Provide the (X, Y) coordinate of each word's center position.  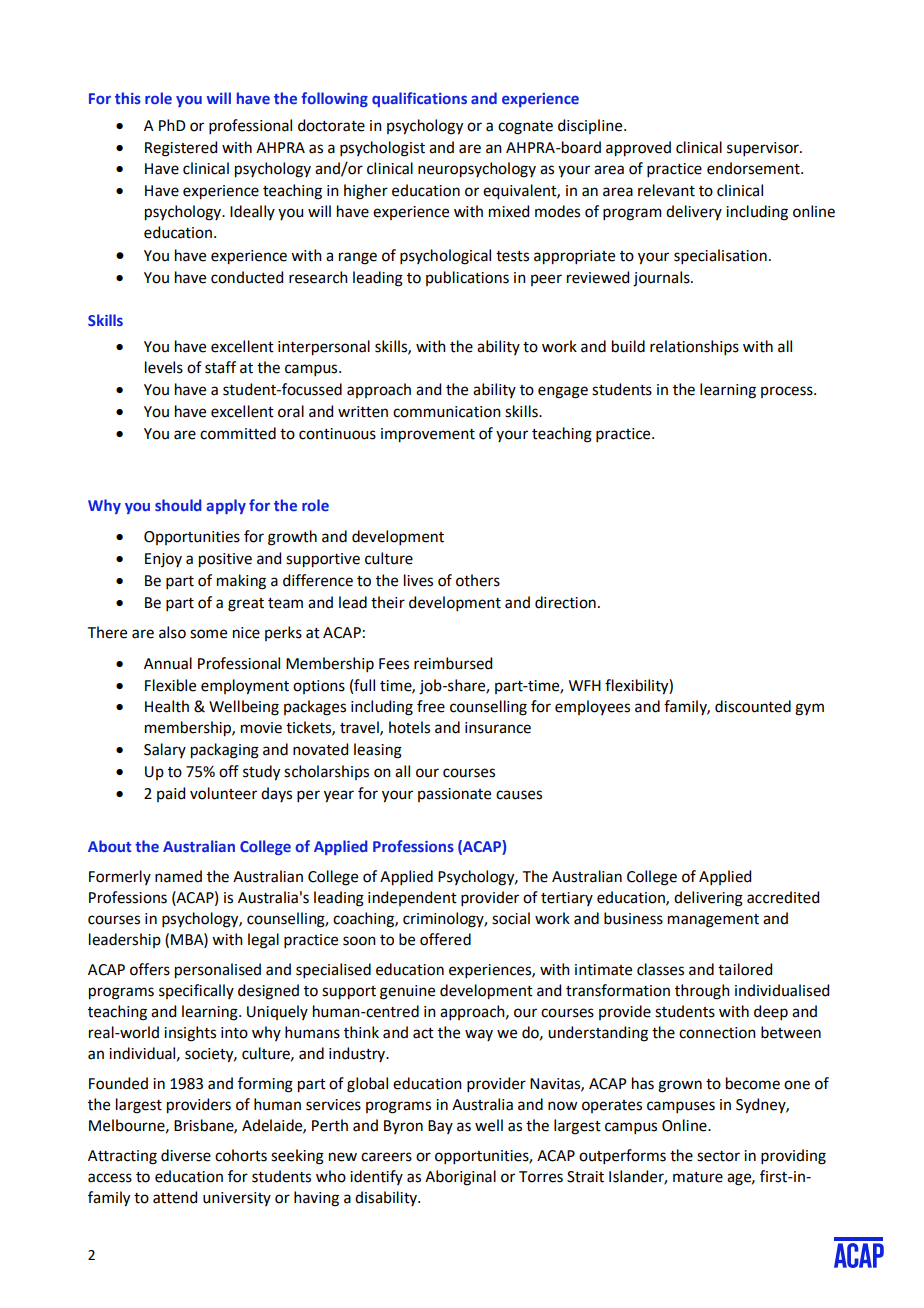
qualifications (419, 99)
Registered (181, 149)
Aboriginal (460, 1178)
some (208, 634)
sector (718, 1156)
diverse (186, 1155)
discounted (753, 706)
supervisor (764, 149)
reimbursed (453, 663)
